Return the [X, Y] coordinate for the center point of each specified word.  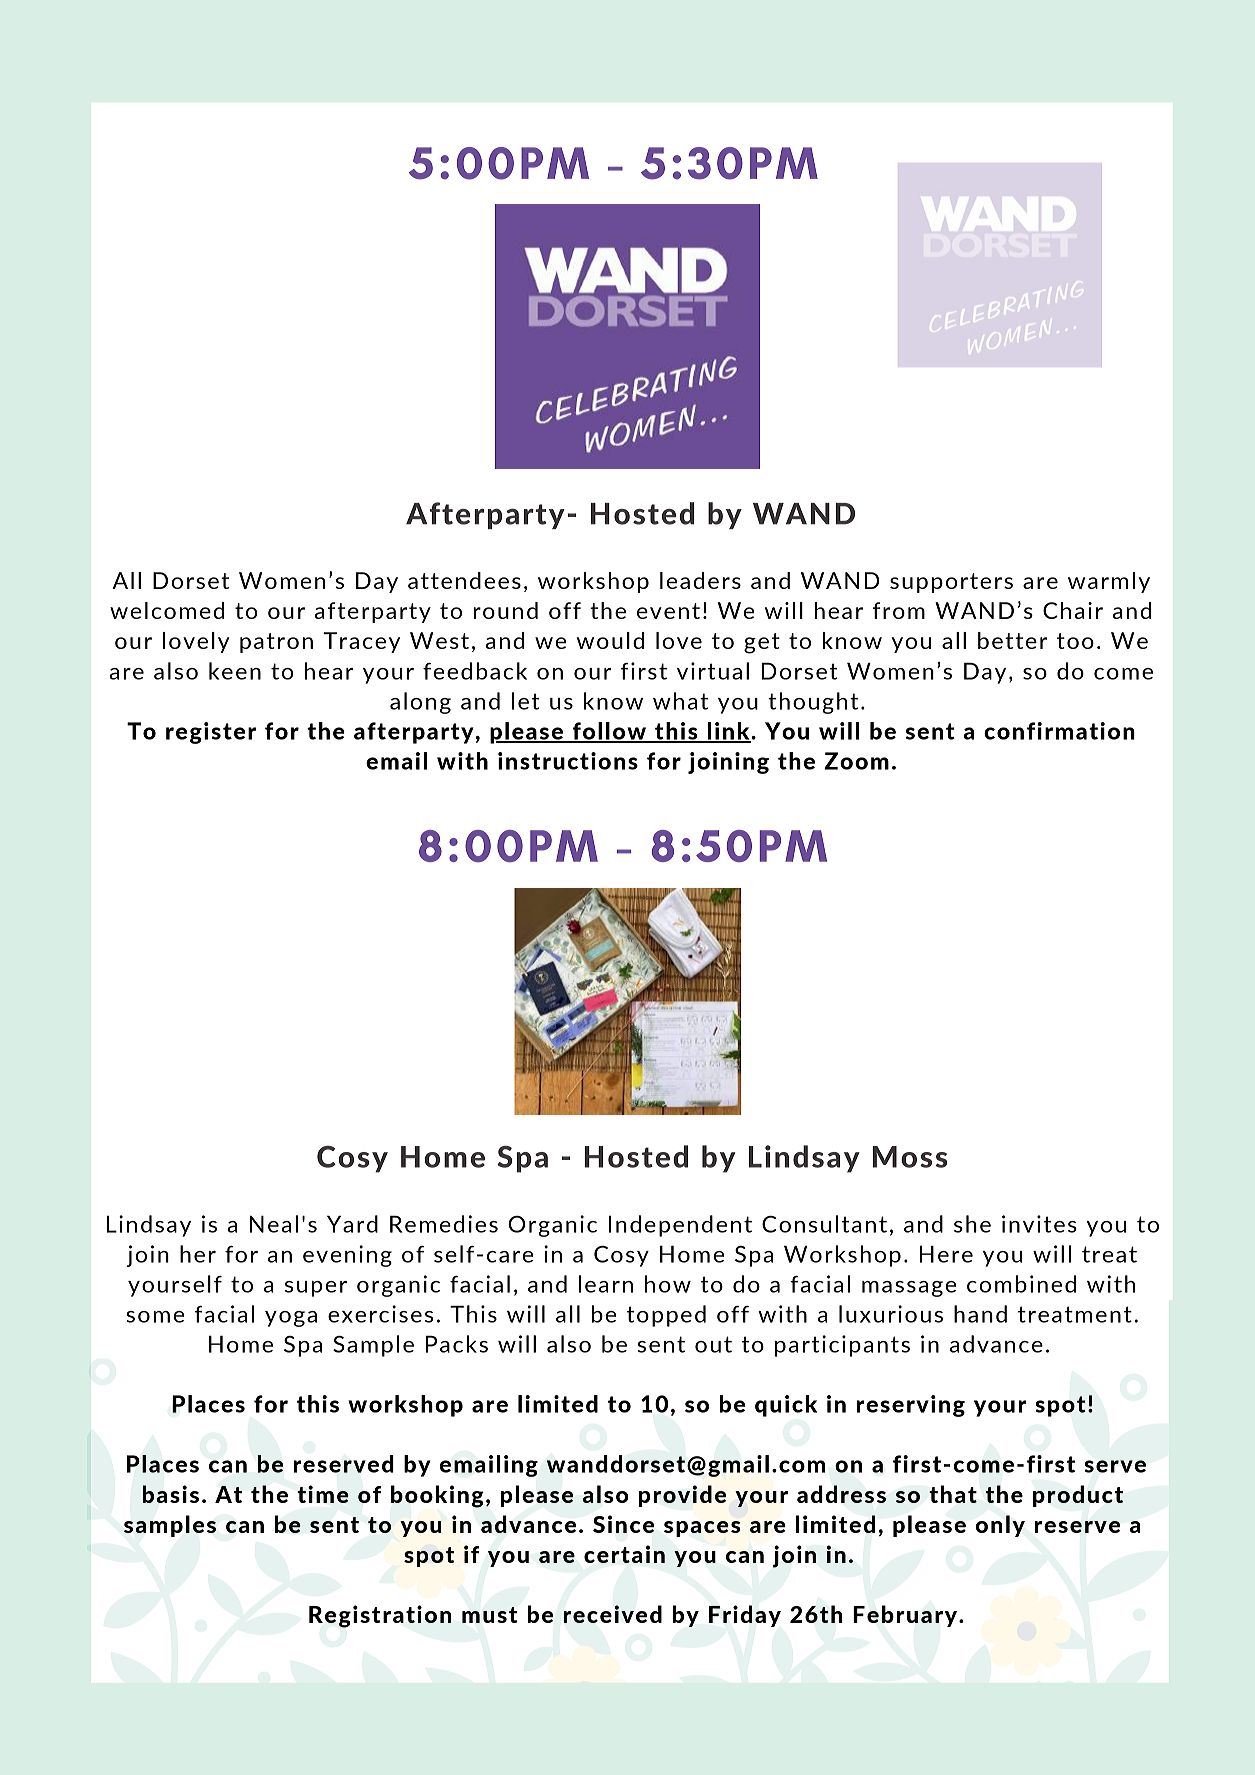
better [1012, 640]
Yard [352, 1224]
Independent [680, 1226]
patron [276, 643]
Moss [910, 1157]
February [906, 1616]
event [668, 611]
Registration [380, 1616]
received [612, 1614]
